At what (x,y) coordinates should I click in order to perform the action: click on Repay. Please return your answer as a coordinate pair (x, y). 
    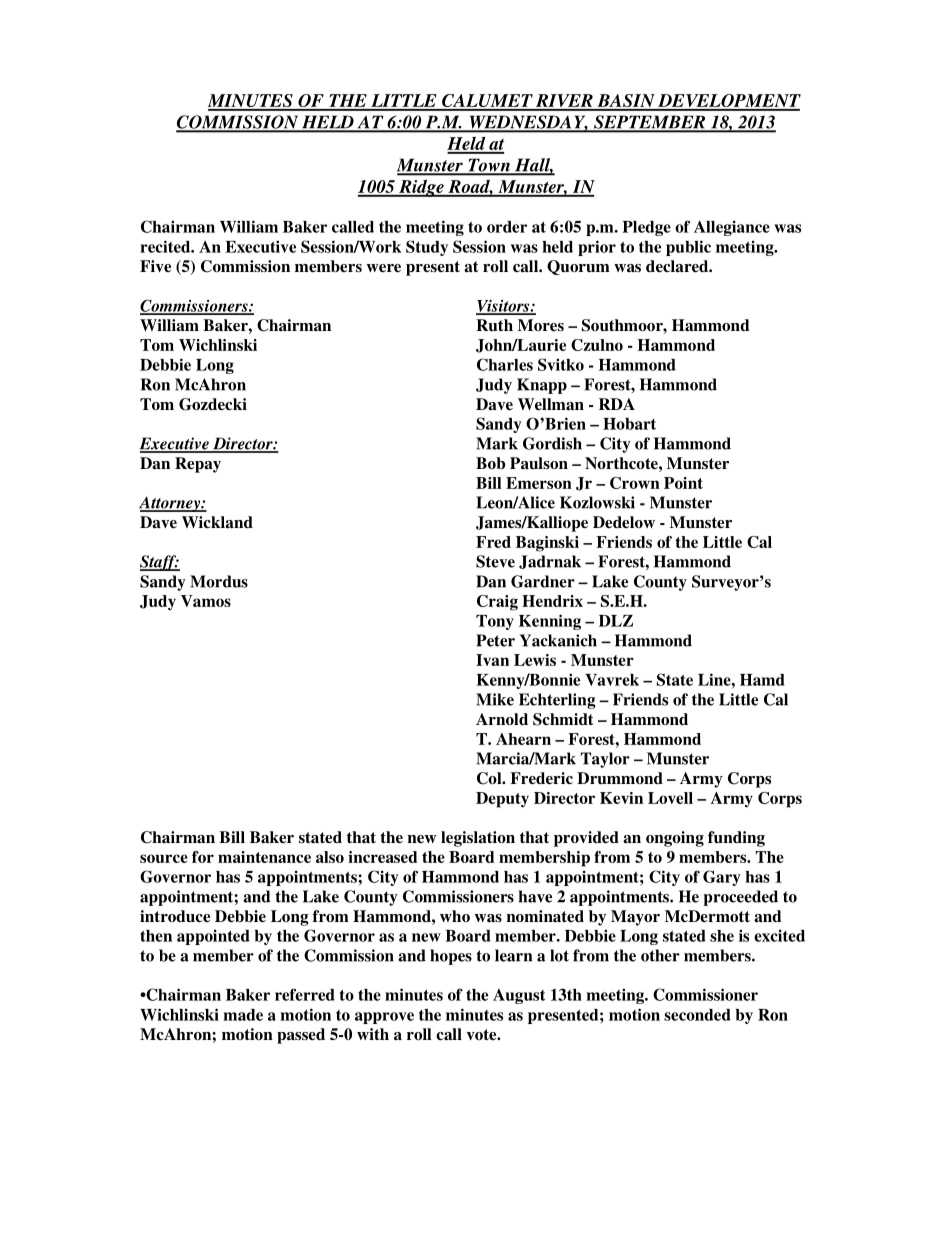
    Looking at the image, I should click on (198, 465).
